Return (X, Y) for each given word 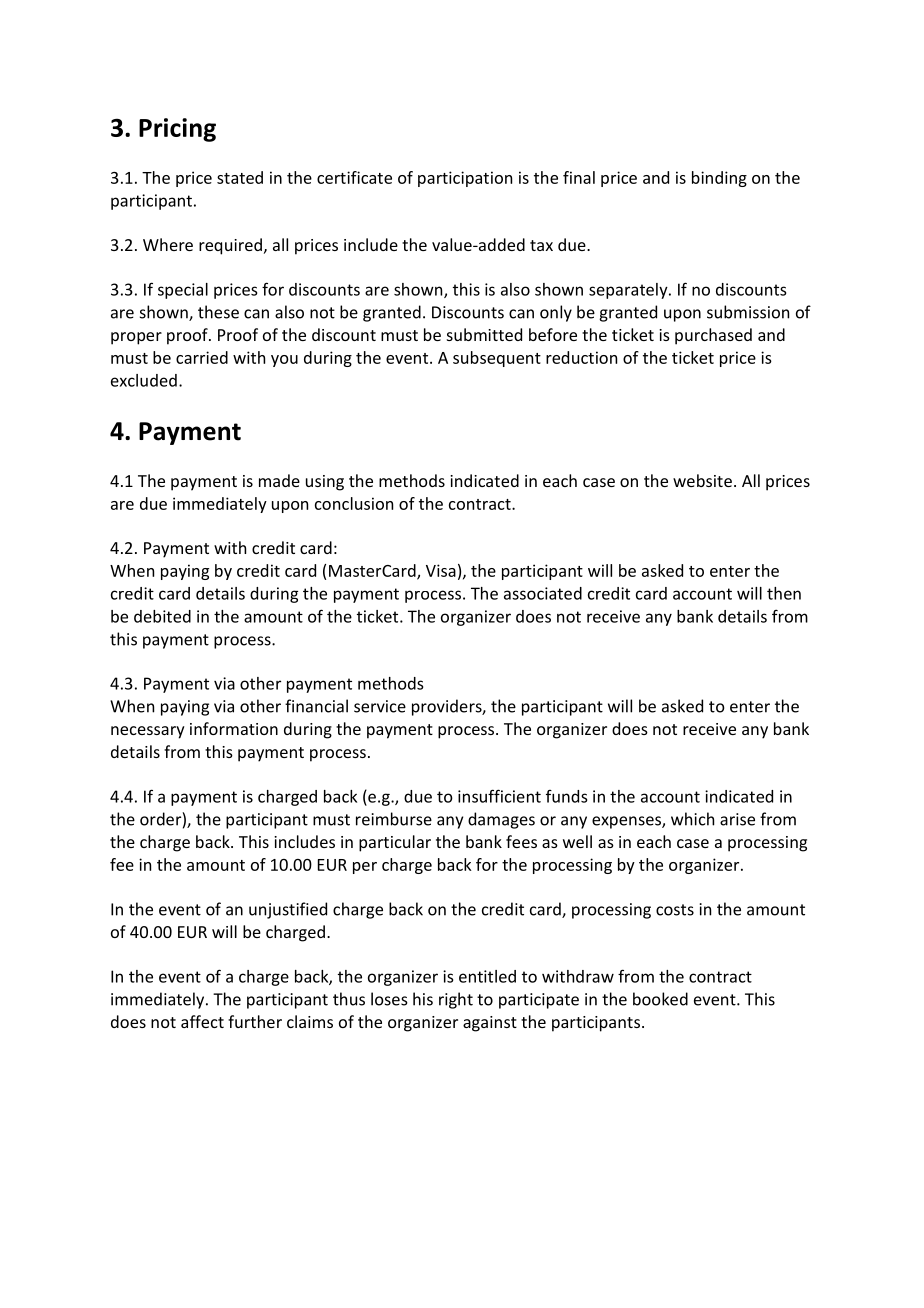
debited (162, 616)
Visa (441, 570)
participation (465, 179)
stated (240, 177)
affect (202, 1021)
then (784, 593)
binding (719, 179)
